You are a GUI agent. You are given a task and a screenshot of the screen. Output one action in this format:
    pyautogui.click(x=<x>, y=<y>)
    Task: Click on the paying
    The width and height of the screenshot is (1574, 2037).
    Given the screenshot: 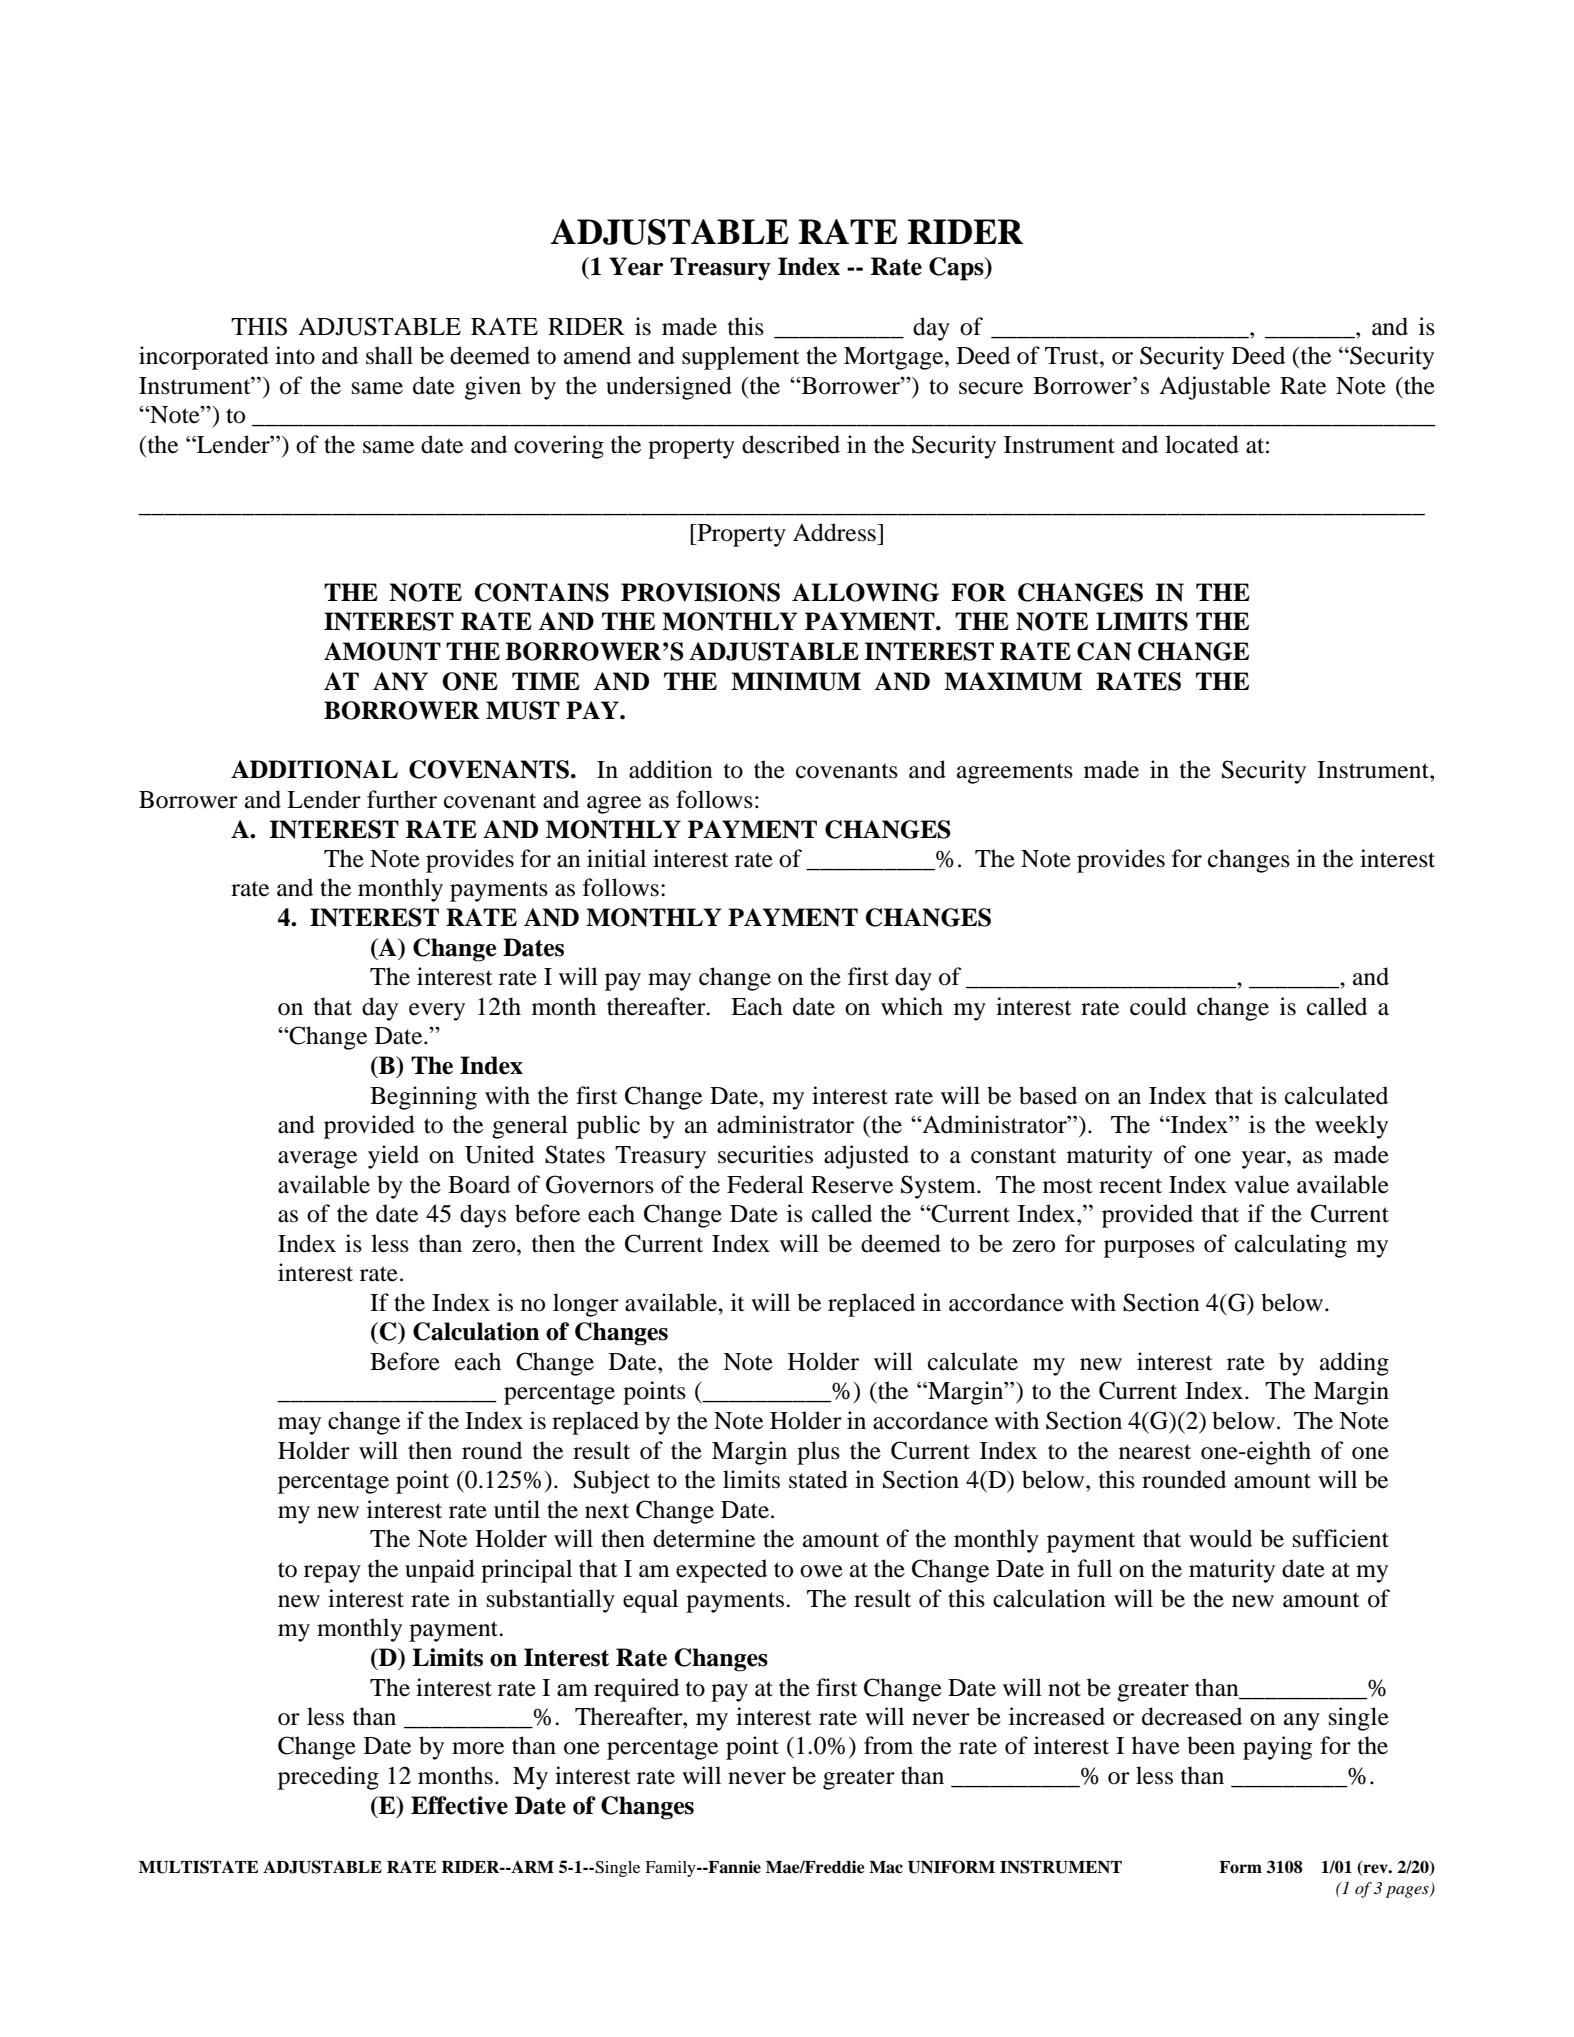 What is the action you would take?
    pyautogui.click(x=1277, y=1748)
